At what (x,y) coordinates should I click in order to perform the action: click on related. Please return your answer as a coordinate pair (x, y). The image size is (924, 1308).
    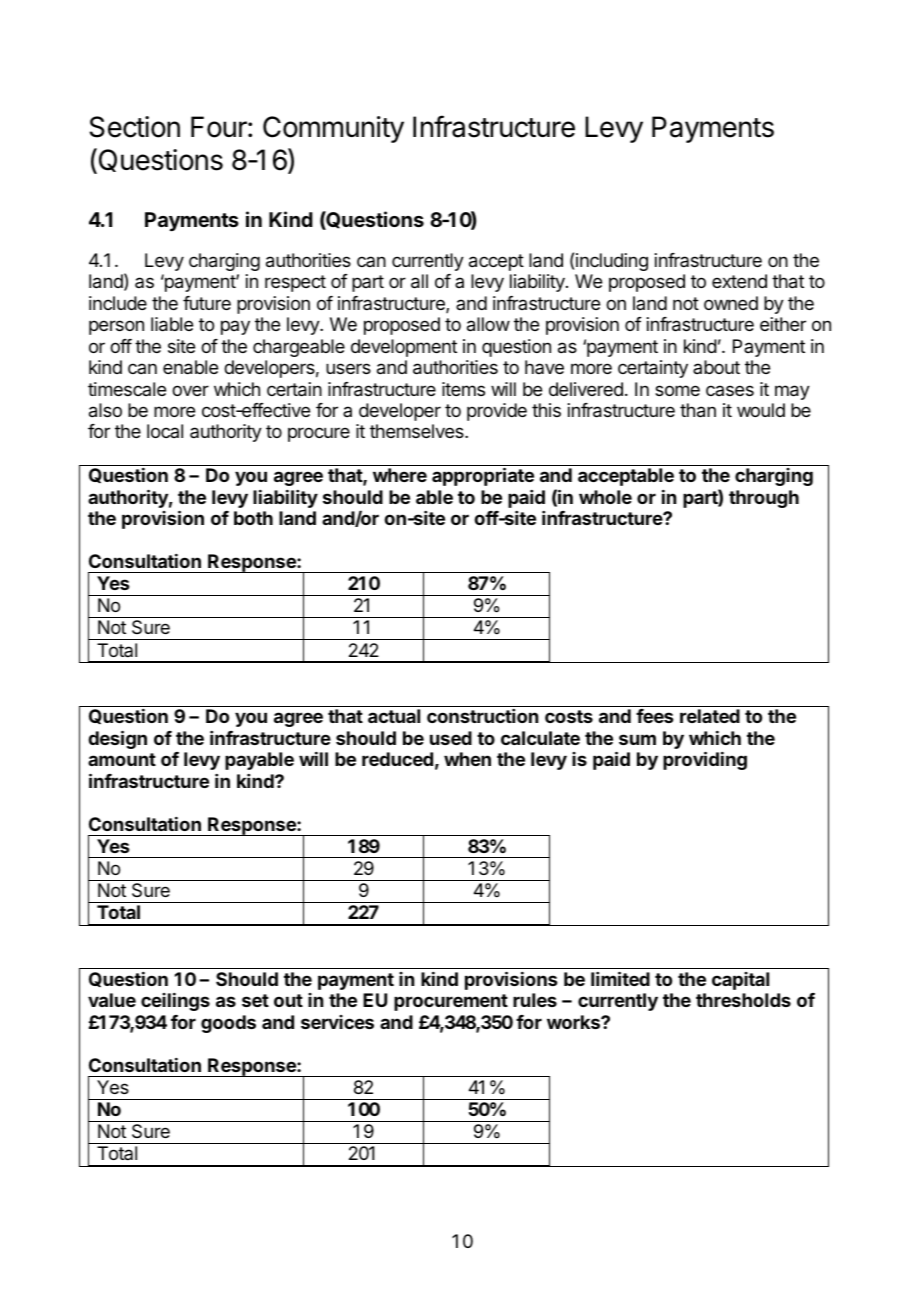
    Looking at the image, I should click on (710, 716).
